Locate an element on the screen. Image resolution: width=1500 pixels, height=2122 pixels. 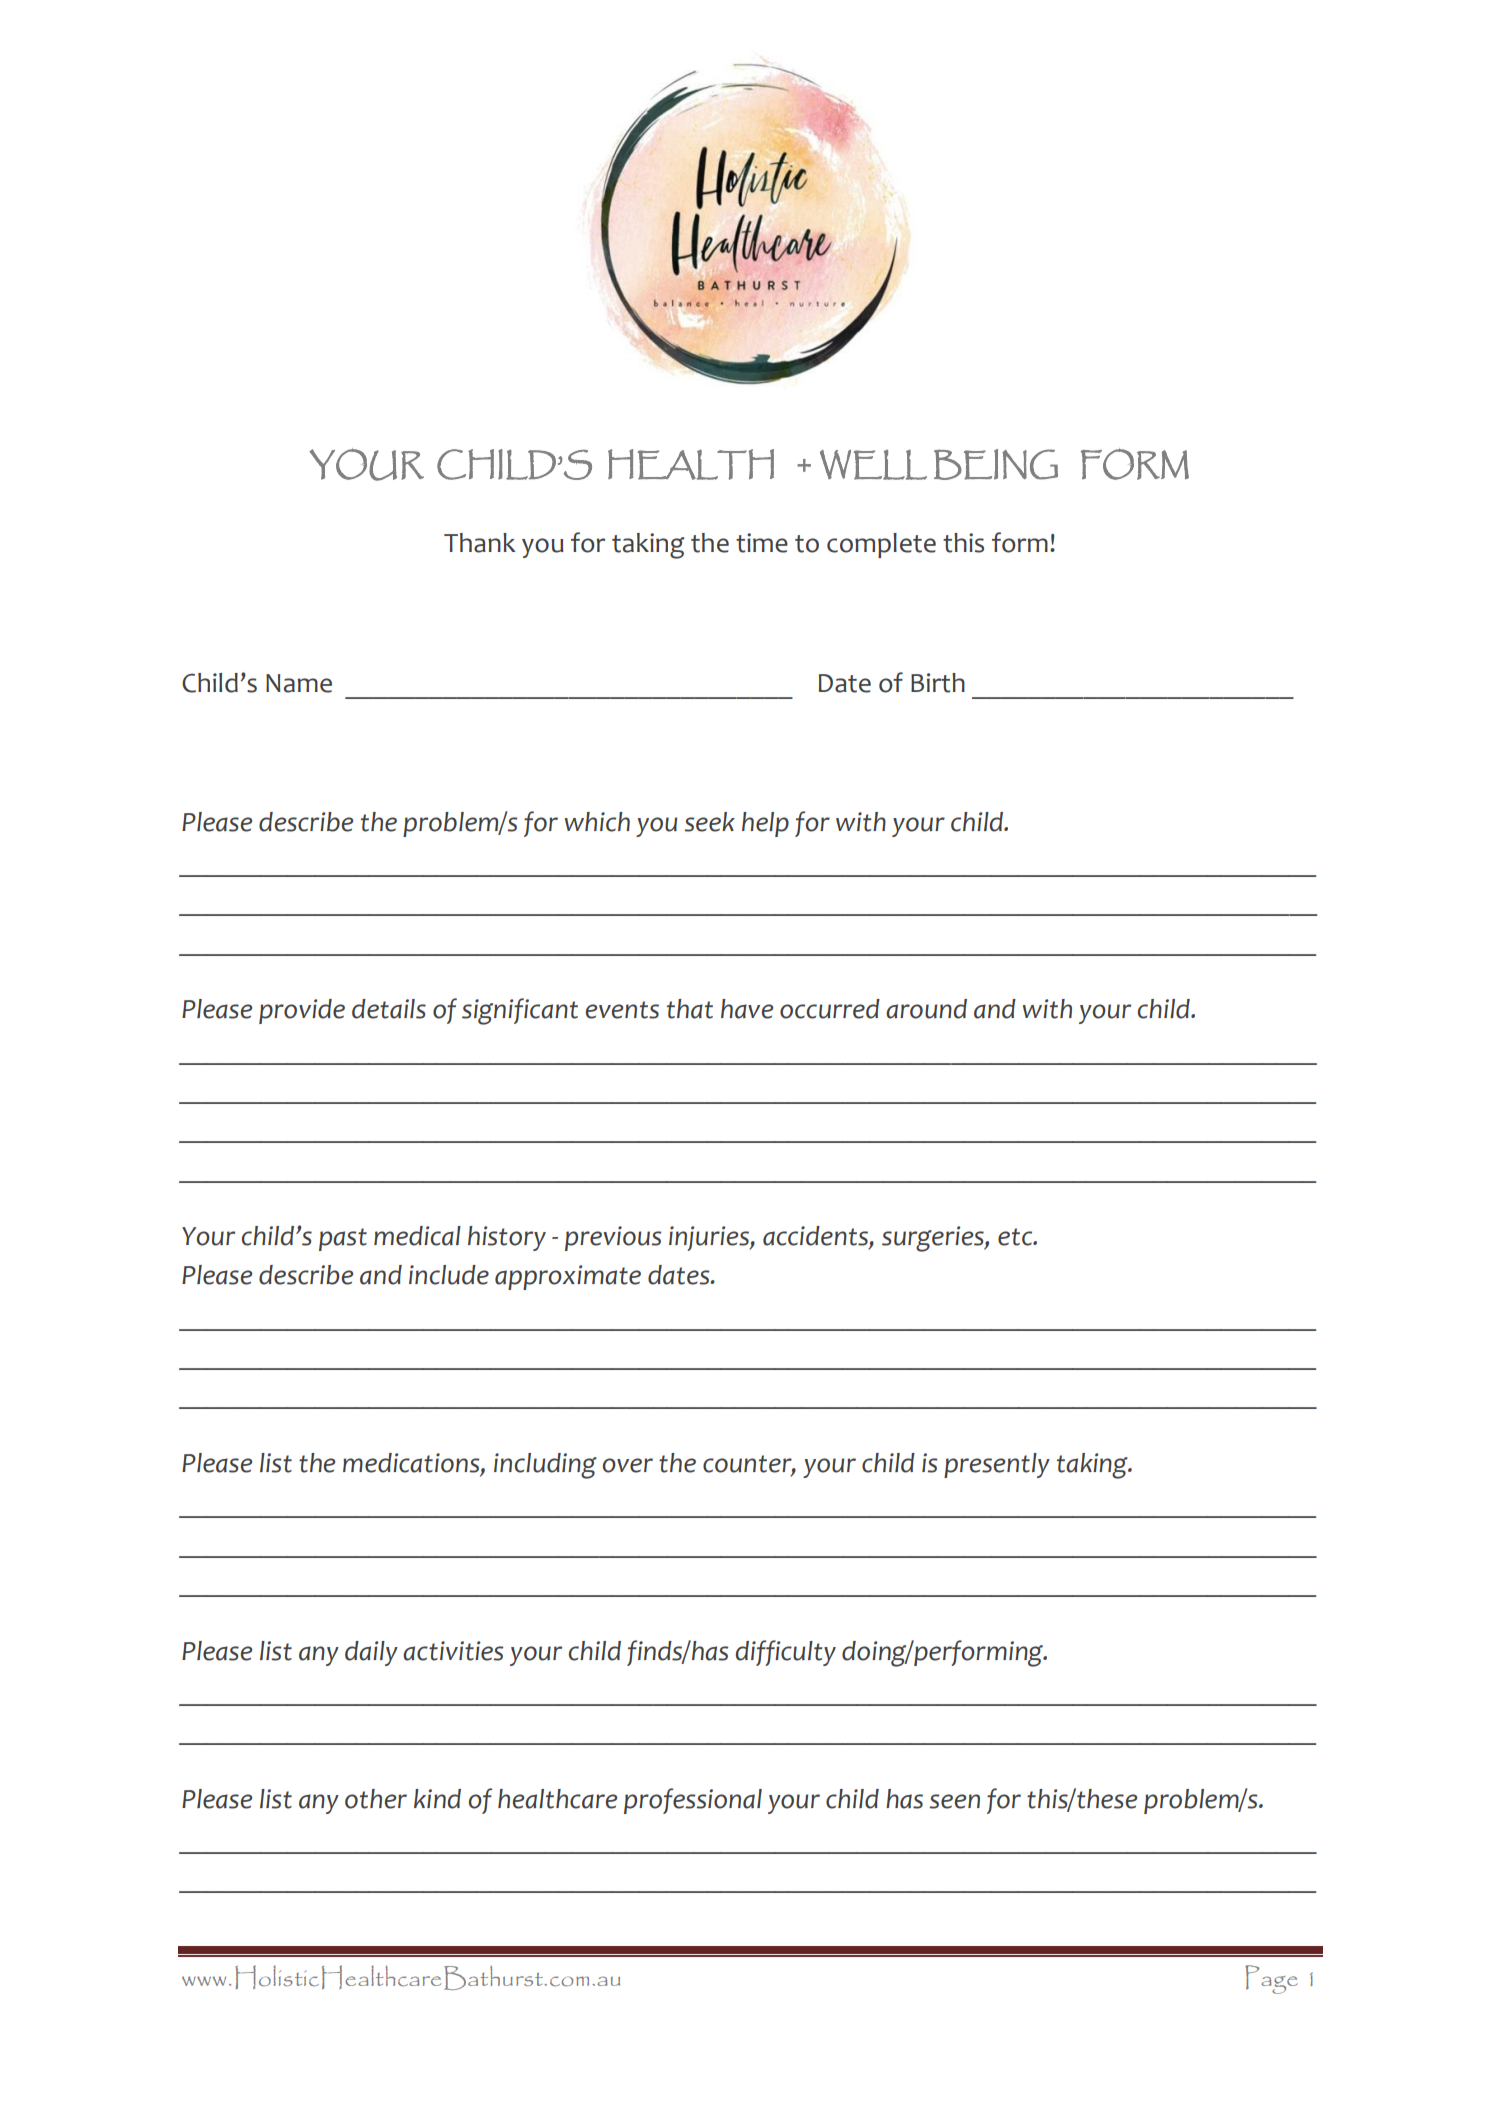
medical is located at coordinates (417, 1236).
